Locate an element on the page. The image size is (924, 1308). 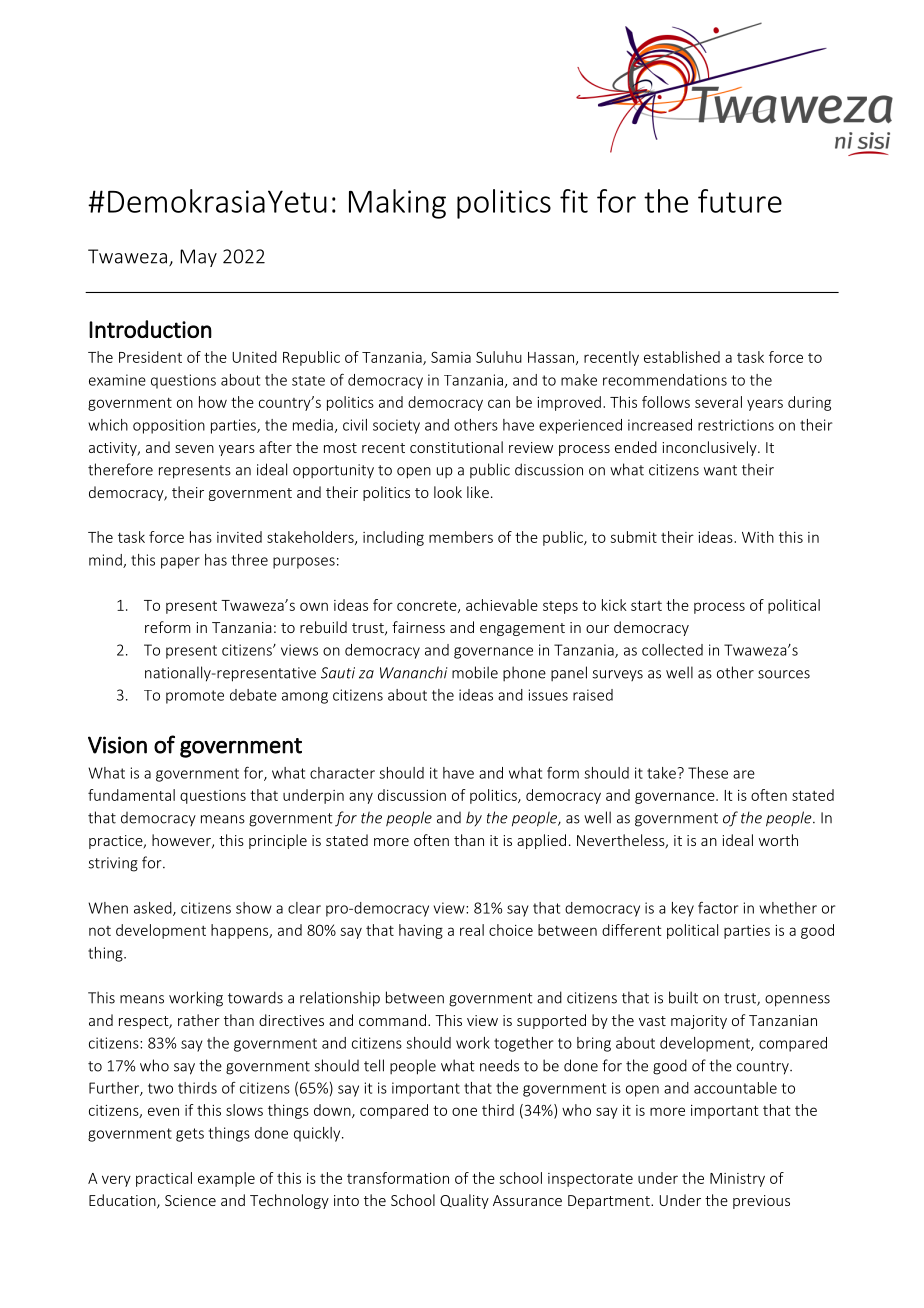
Making is located at coordinates (397, 204).
